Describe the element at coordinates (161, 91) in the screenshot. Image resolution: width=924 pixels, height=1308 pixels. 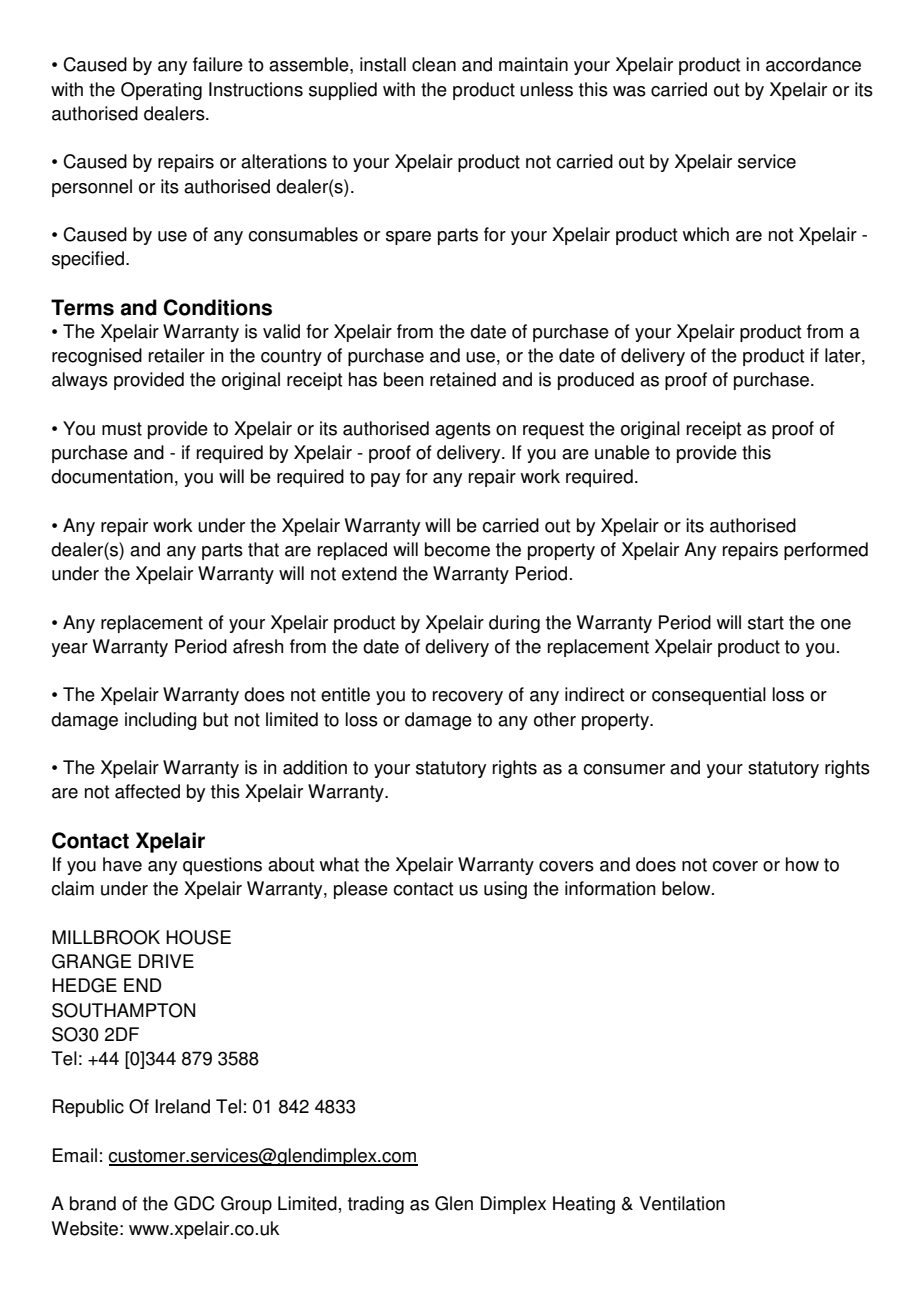
I see `Operating` at that location.
